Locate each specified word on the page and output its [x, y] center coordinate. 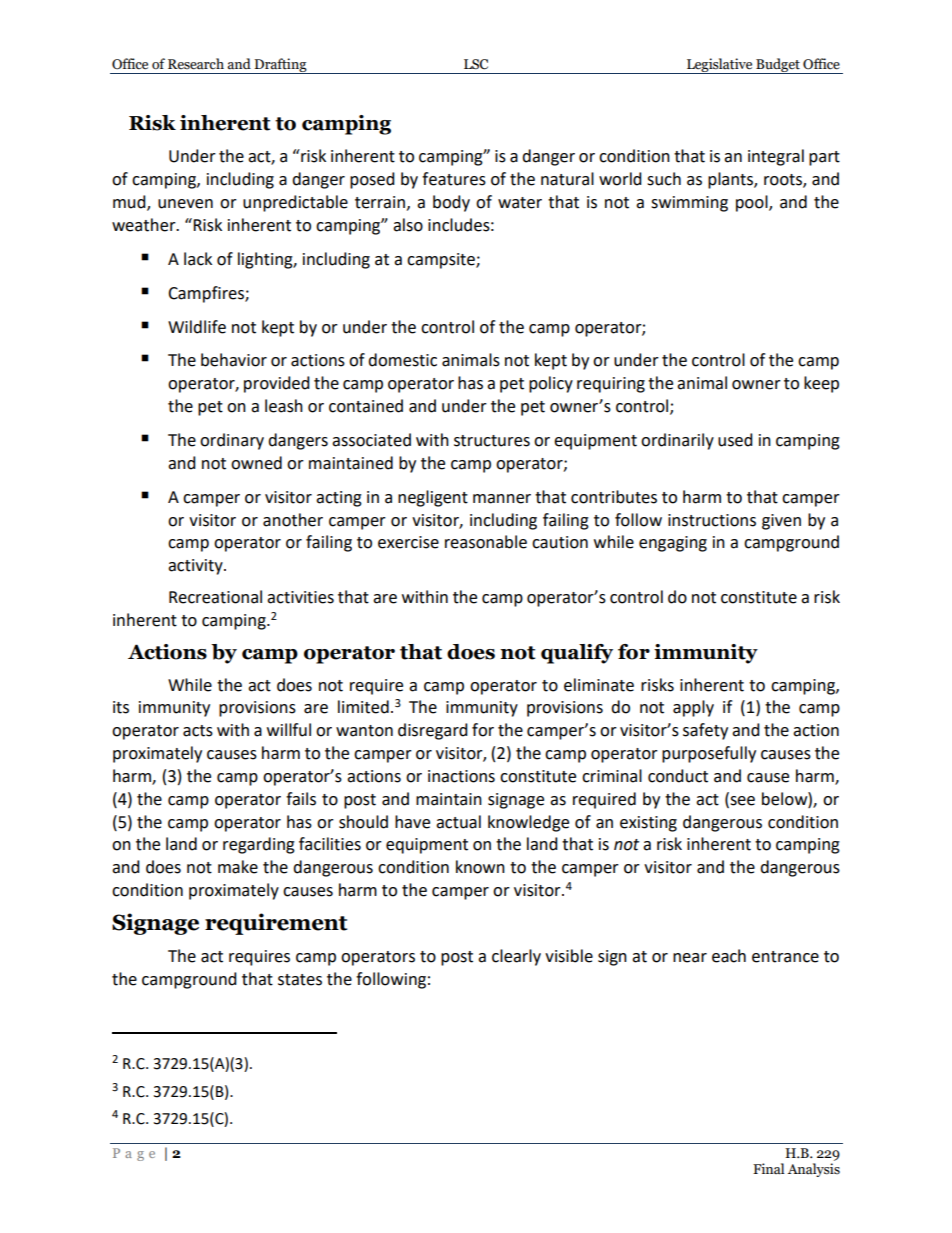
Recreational [215, 597]
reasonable [486, 542]
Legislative [720, 66]
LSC [476, 64]
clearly [516, 957]
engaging [673, 544]
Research [196, 64]
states [300, 980]
